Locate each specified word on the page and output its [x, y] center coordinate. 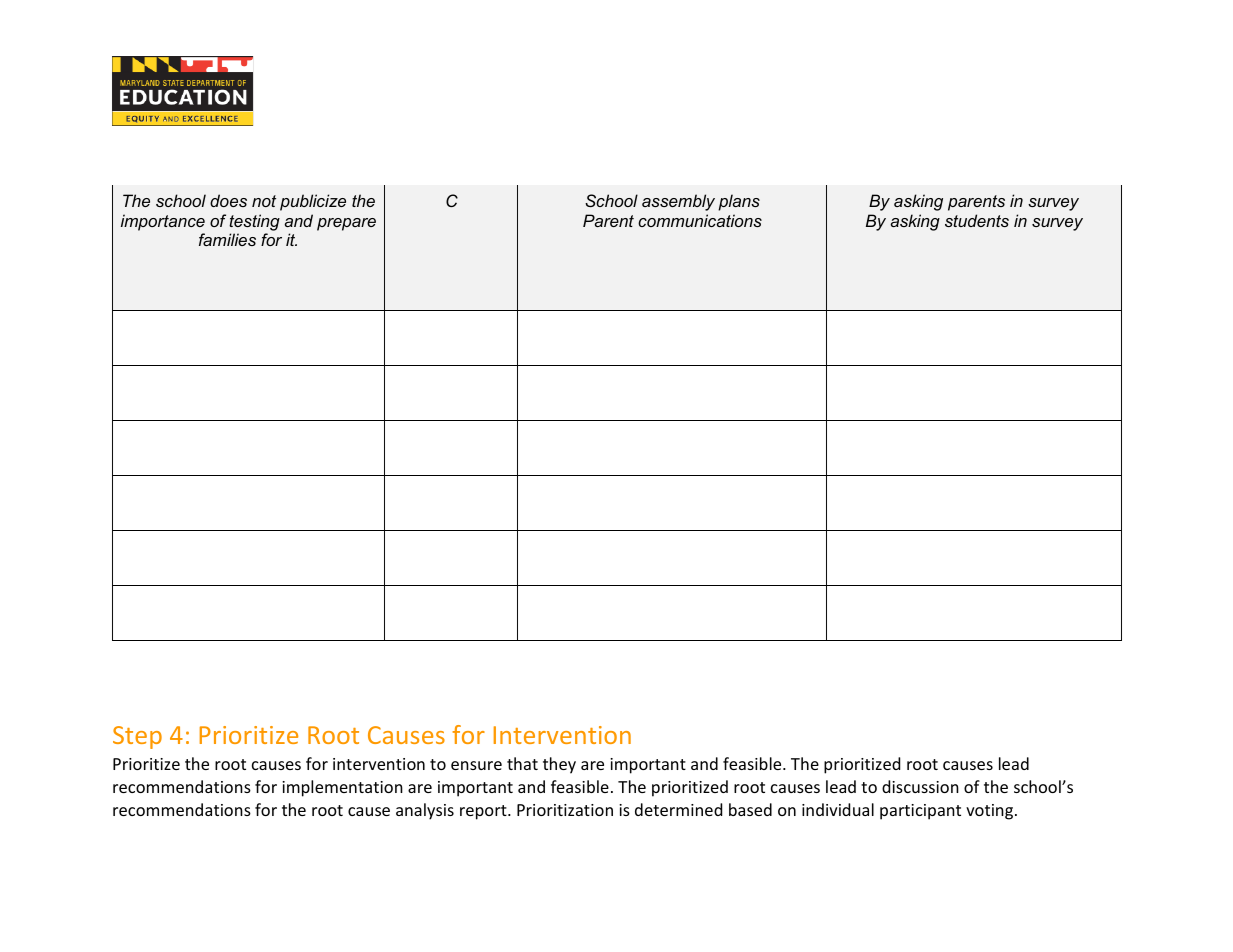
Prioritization [565, 810]
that [522, 763]
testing [254, 222]
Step [137, 737]
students [977, 220]
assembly [678, 202]
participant [920, 812]
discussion [920, 786]
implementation [342, 788]
